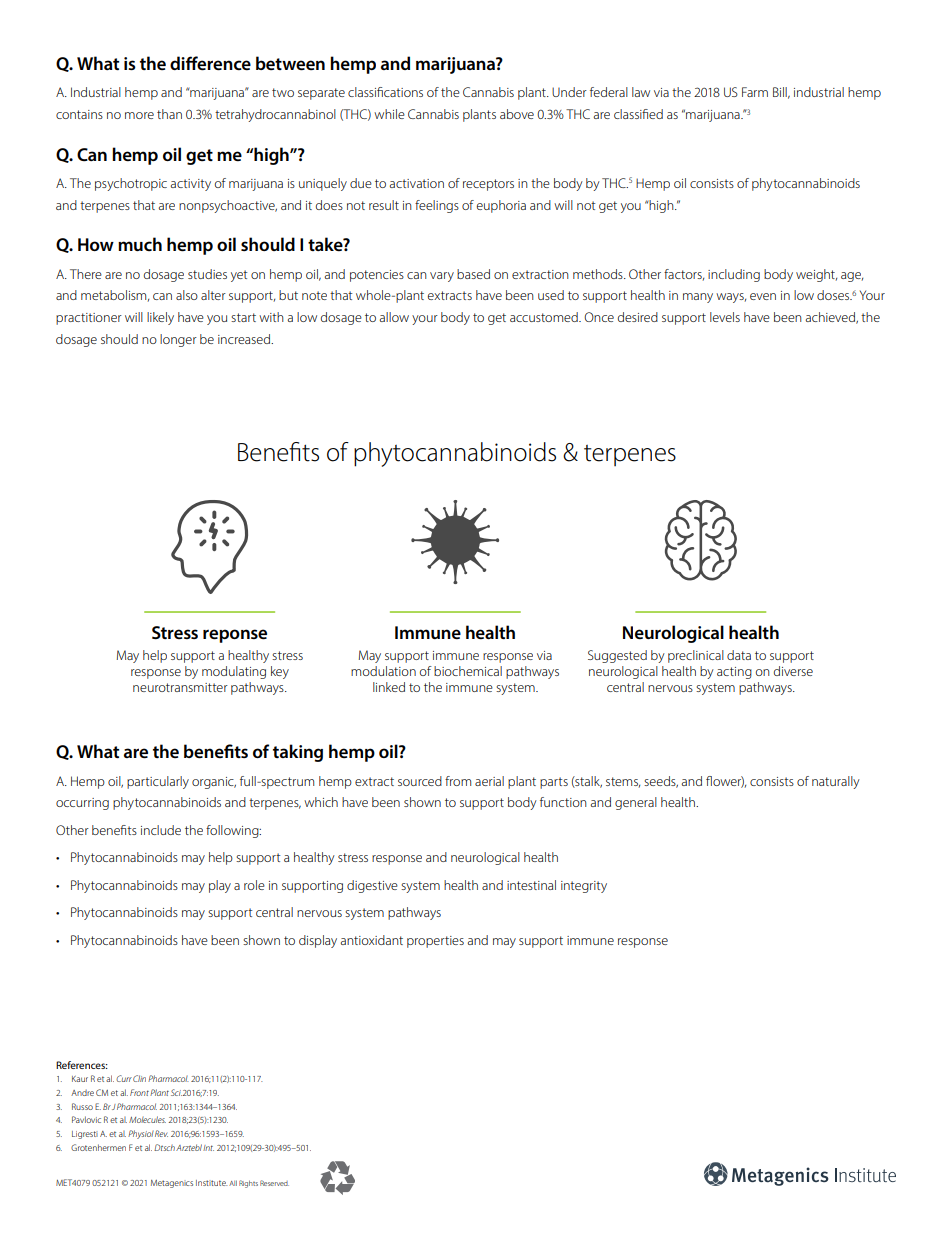 This screenshot has width=952, height=1233. Describe the element at coordinates (755, 92) in the screenshot. I see `Farm` at that location.
